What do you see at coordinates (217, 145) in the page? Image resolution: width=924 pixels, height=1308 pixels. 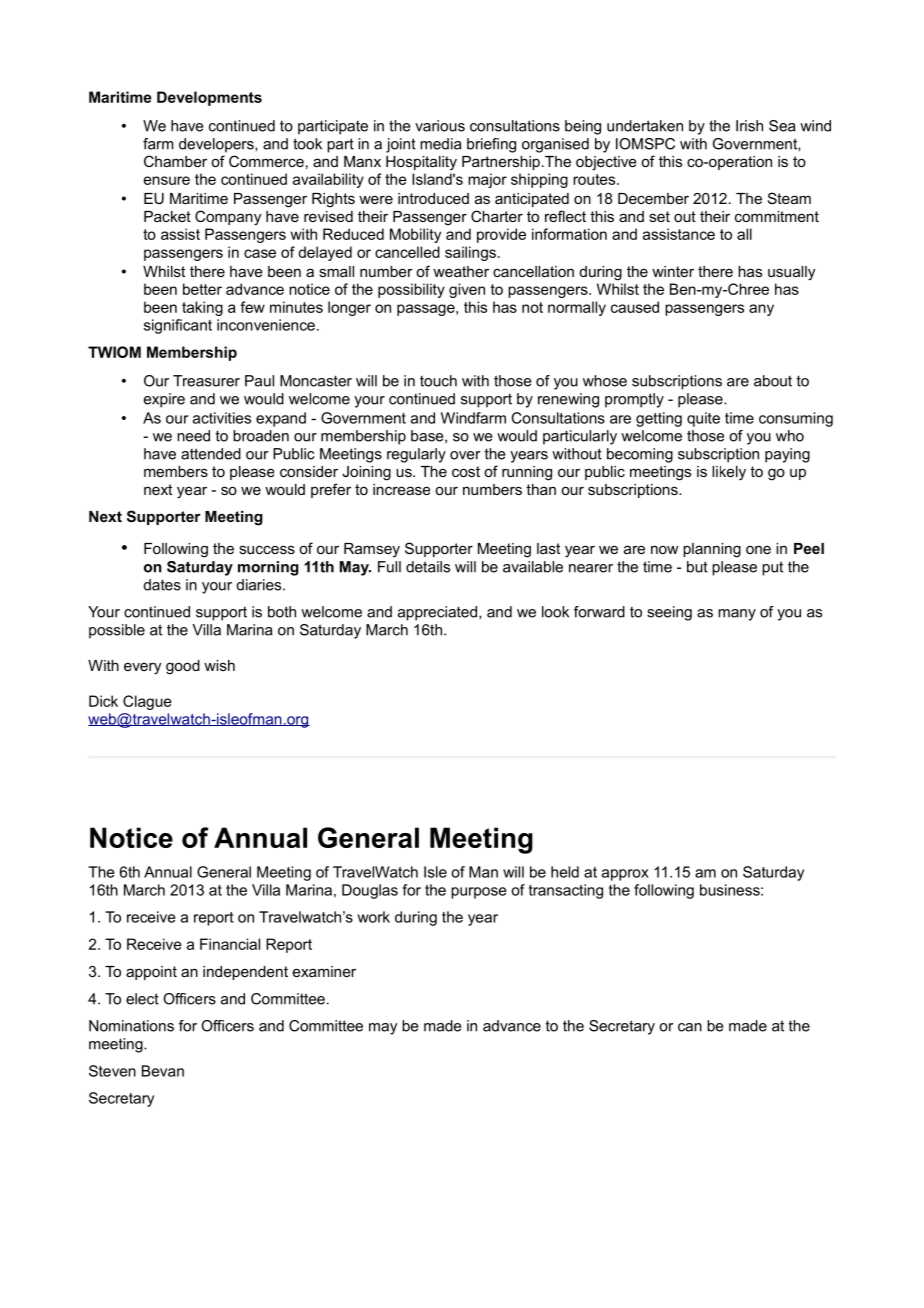 I see `developers` at bounding box center [217, 145].
